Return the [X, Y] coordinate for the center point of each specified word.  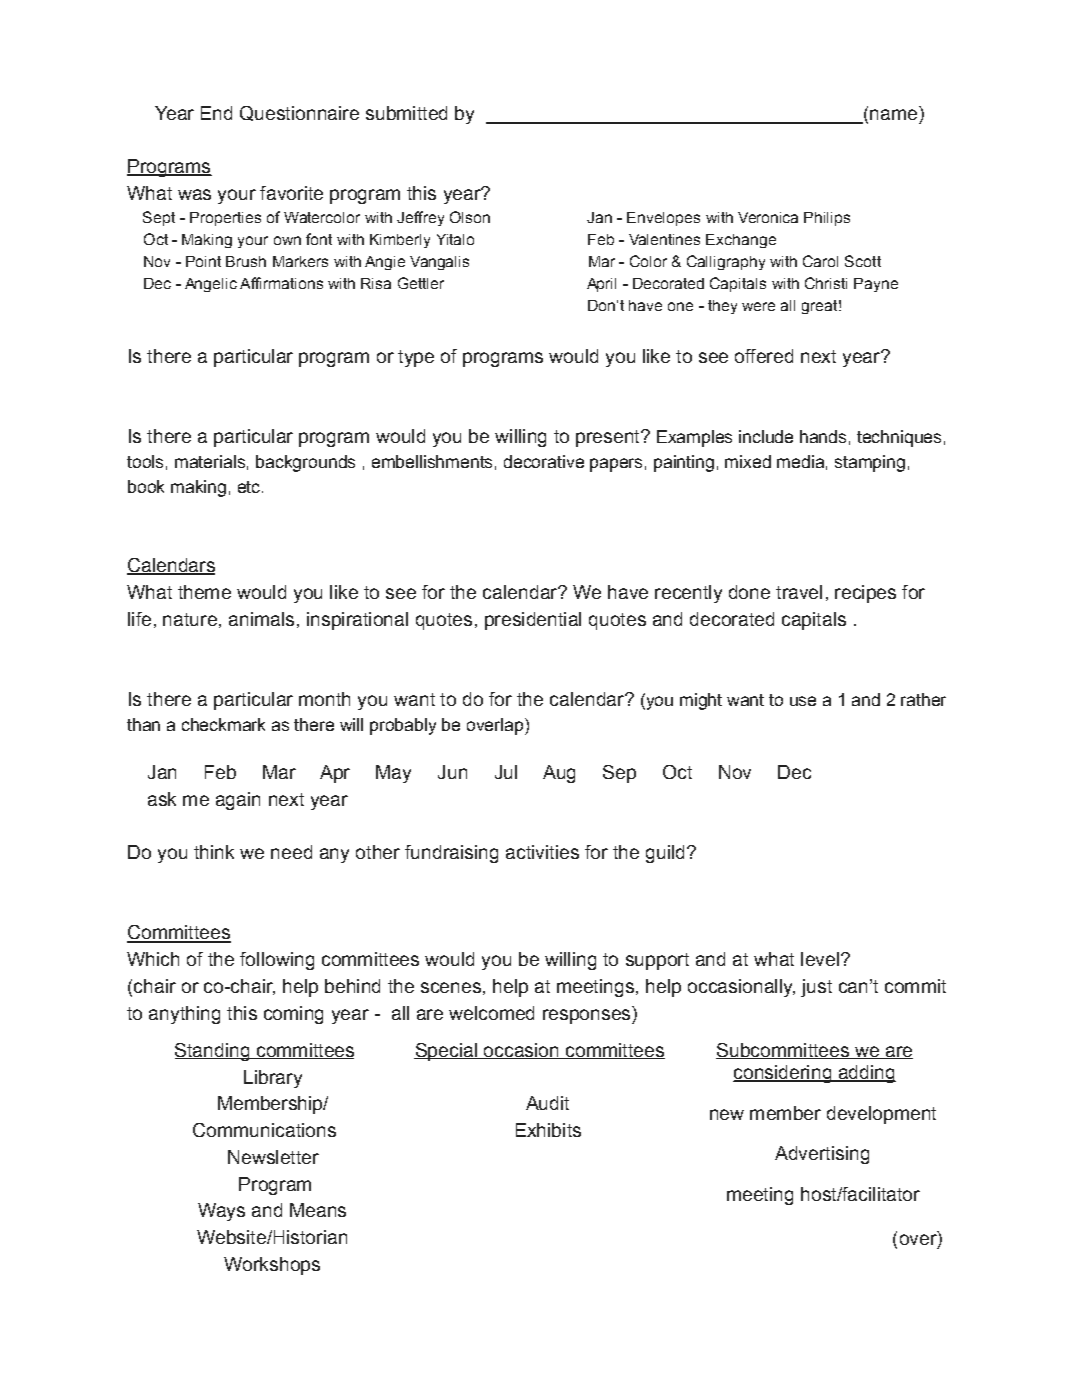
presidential [533, 621]
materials [210, 461]
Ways [221, 1212]
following [277, 961]
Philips [827, 219]
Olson [470, 217]
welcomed [491, 1013]
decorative [544, 461]
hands [823, 436]
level [820, 959]
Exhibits [548, 1130]
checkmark [223, 724]
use [803, 701]
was [194, 194]
